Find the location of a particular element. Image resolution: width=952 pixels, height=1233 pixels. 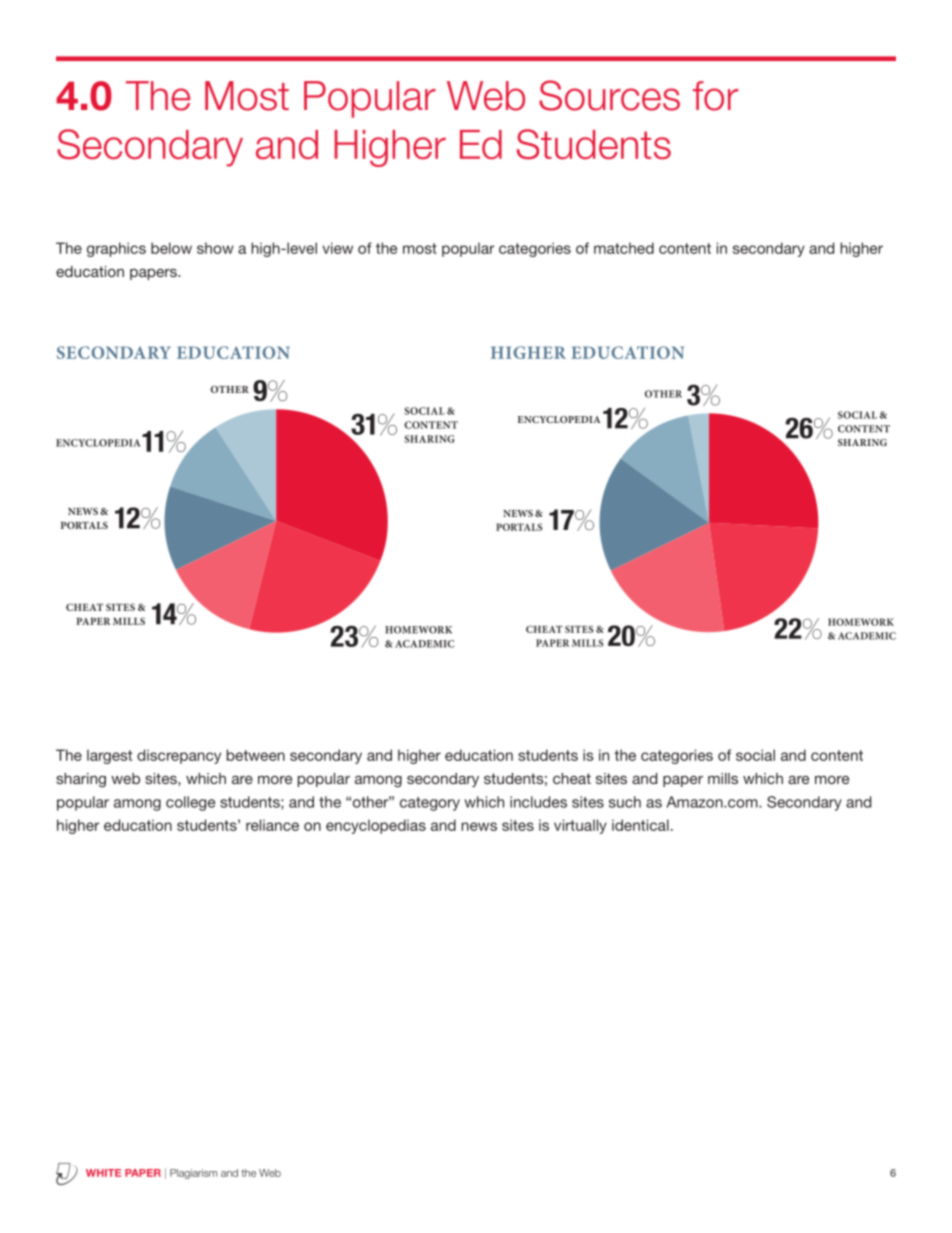

for is located at coordinates (715, 96).
